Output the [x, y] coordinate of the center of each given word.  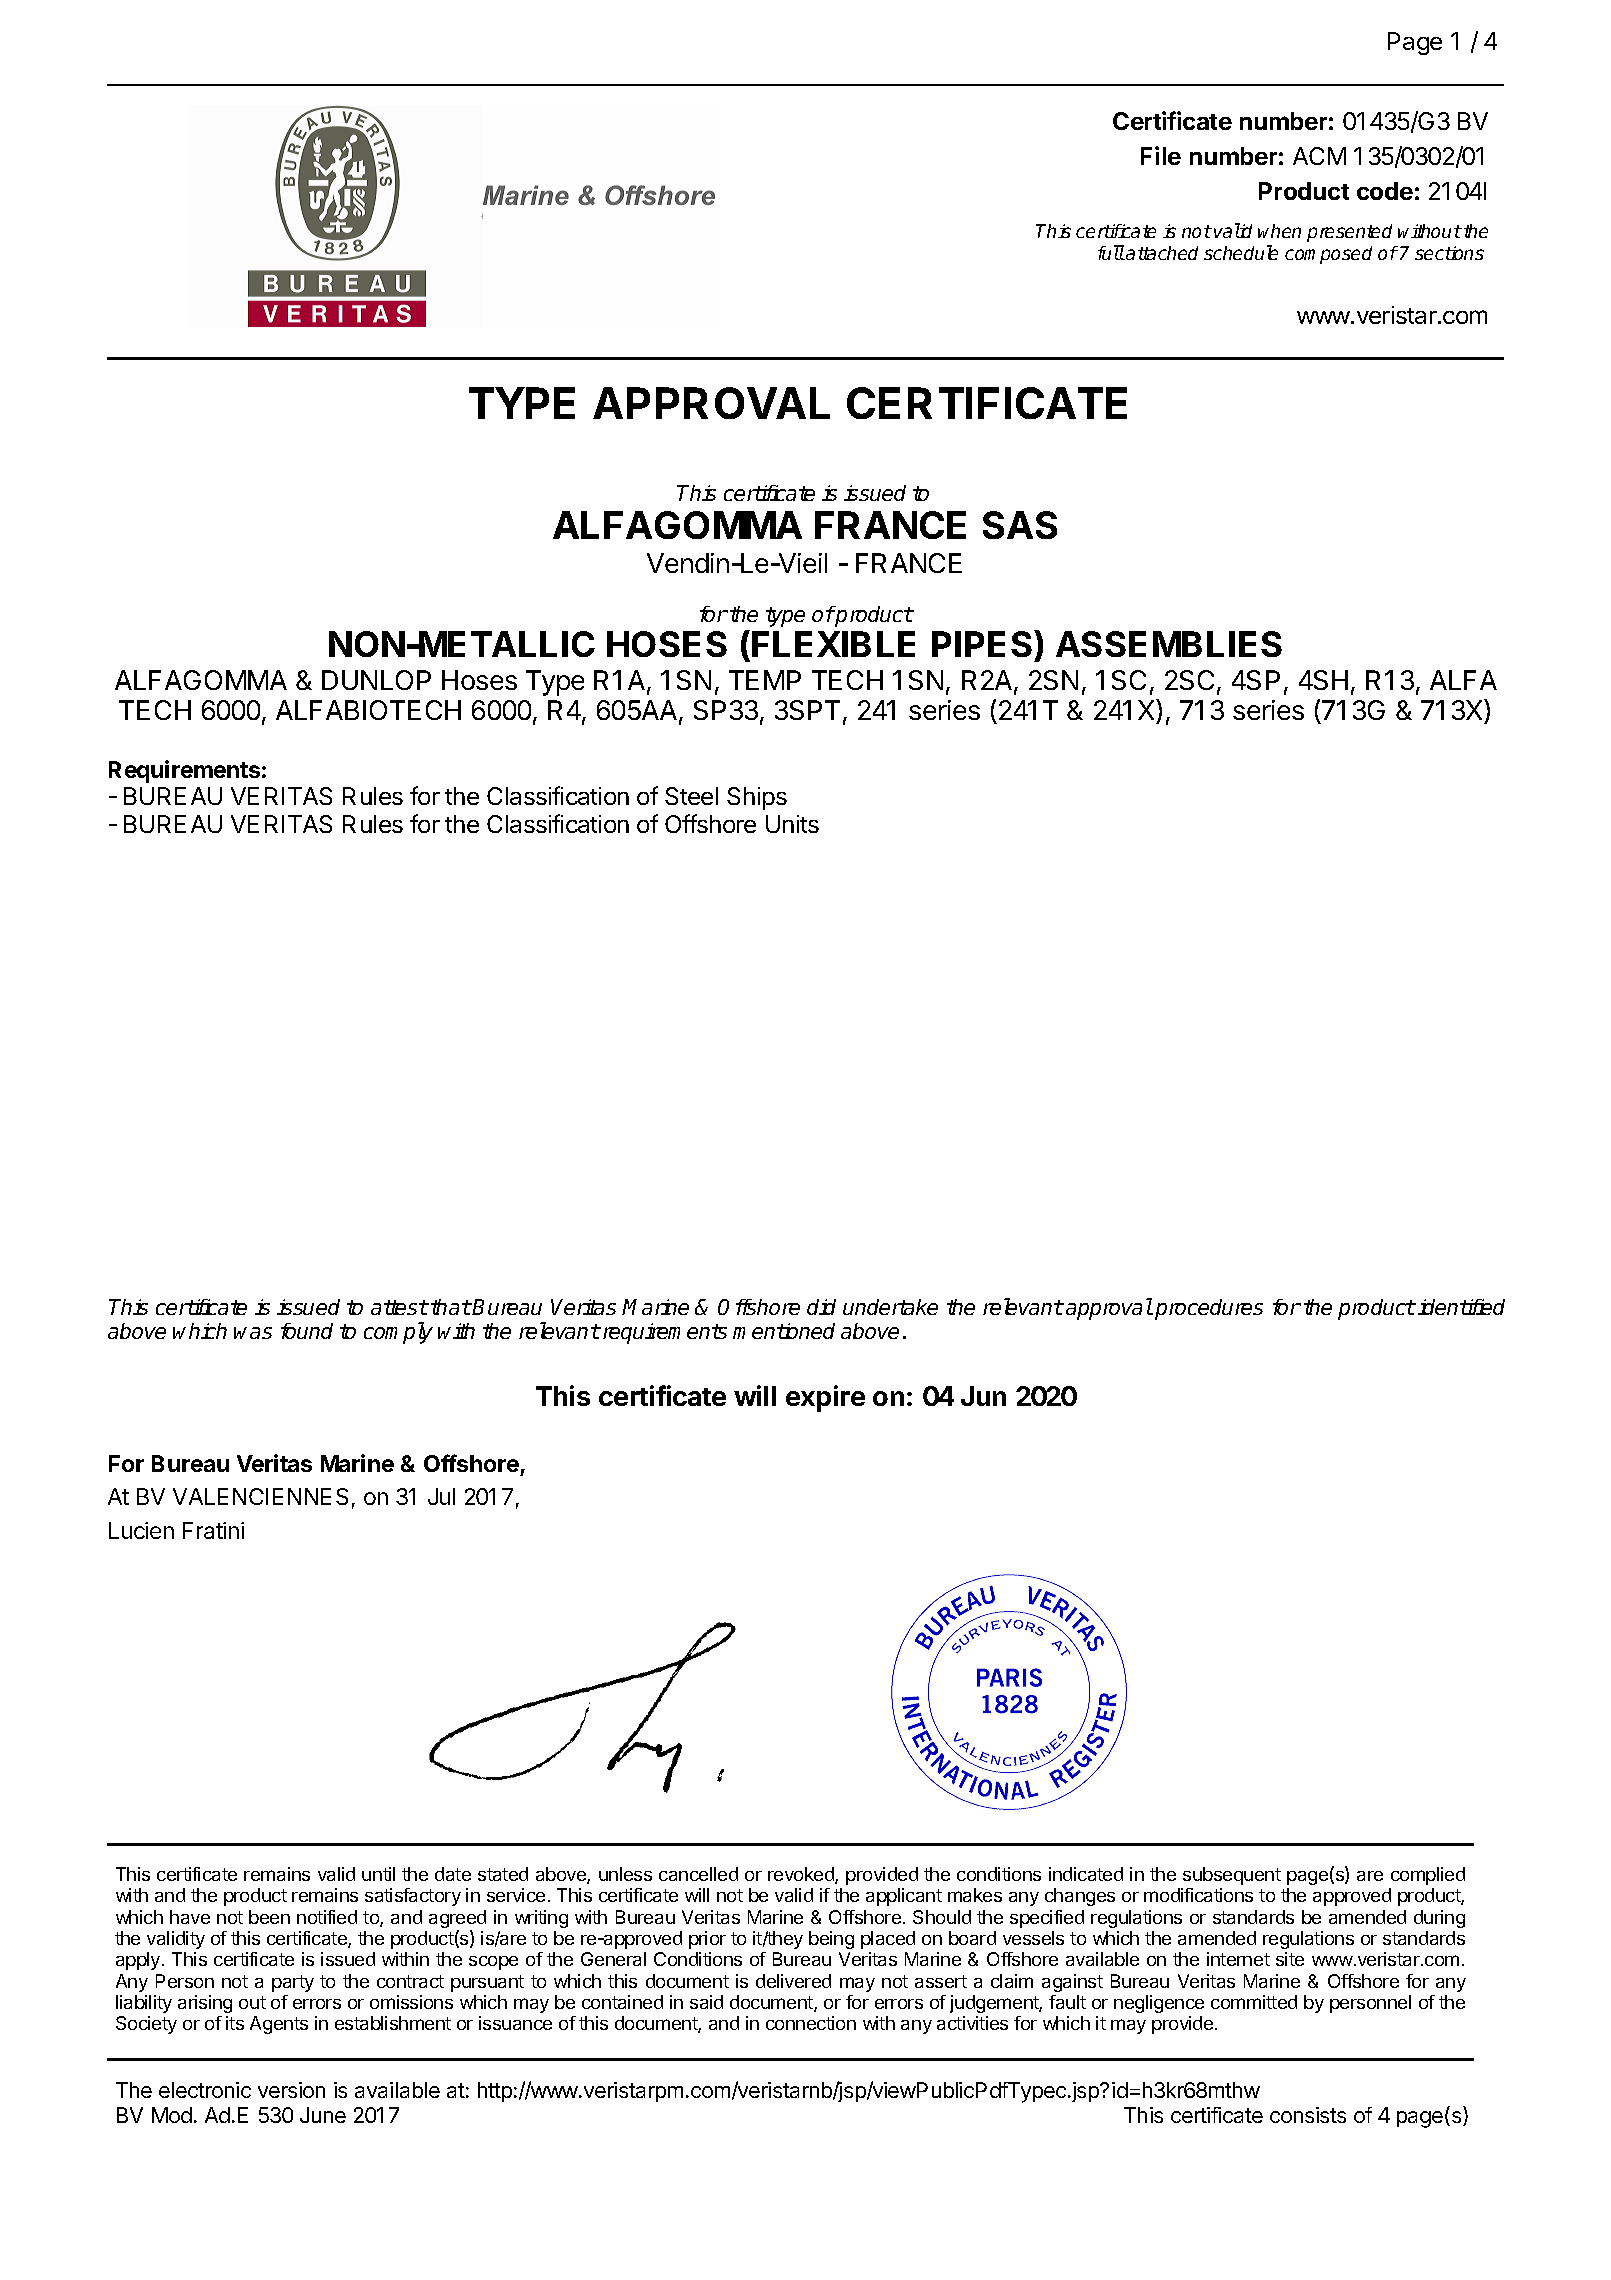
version [291, 2090]
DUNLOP [376, 680]
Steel [691, 796]
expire [825, 1398]
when [1279, 231]
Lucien [141, 1530]
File [1161, 155]
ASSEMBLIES [1169, 644]
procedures [1209, 1309]
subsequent [1232, 1876]
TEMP [765, 680]
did [821, 1307]
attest [399, 1307]
